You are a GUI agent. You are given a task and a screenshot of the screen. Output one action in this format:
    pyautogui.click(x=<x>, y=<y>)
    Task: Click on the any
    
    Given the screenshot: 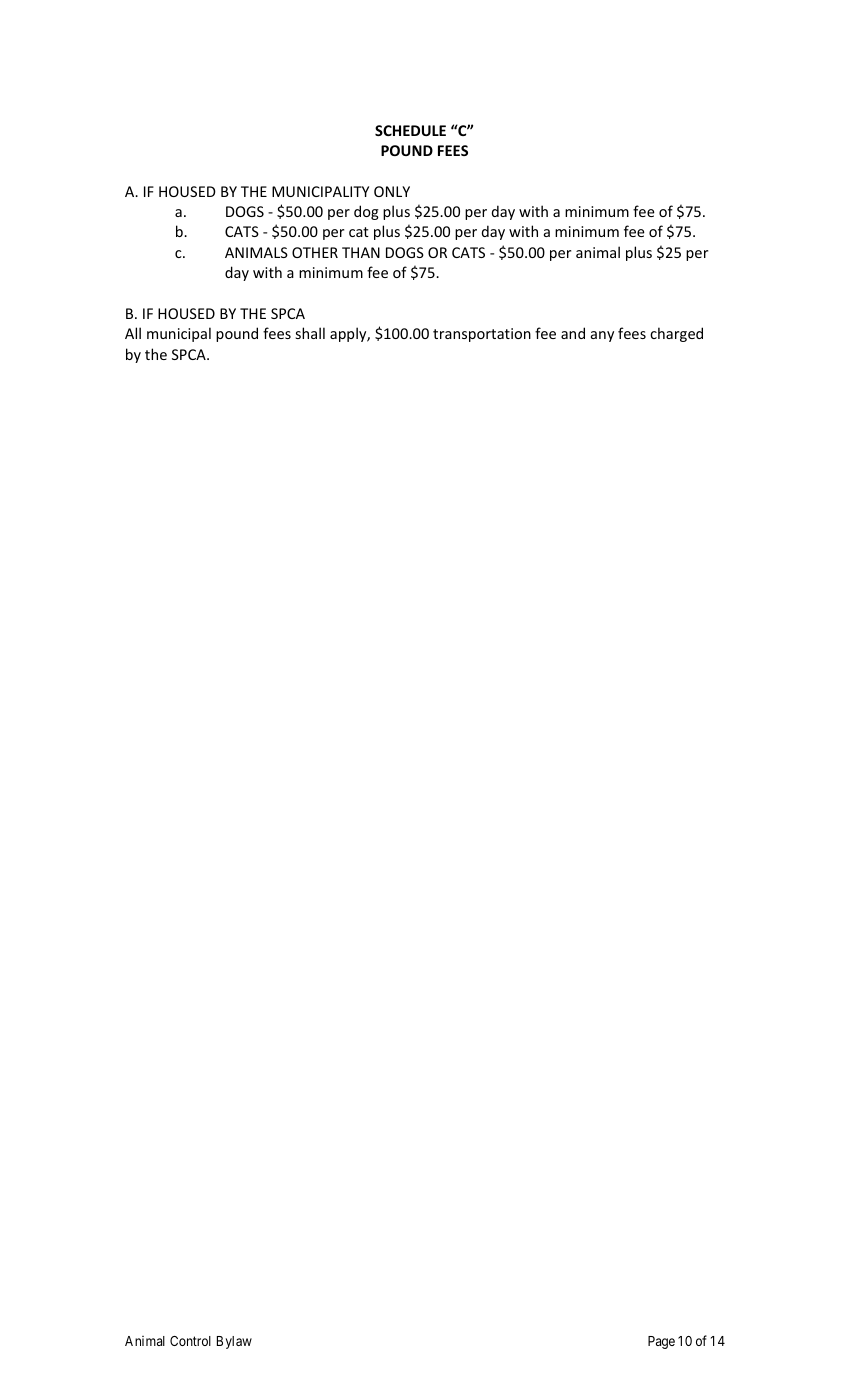 What is the action you would take?
    pyautogui.click(x=602, y=336)
